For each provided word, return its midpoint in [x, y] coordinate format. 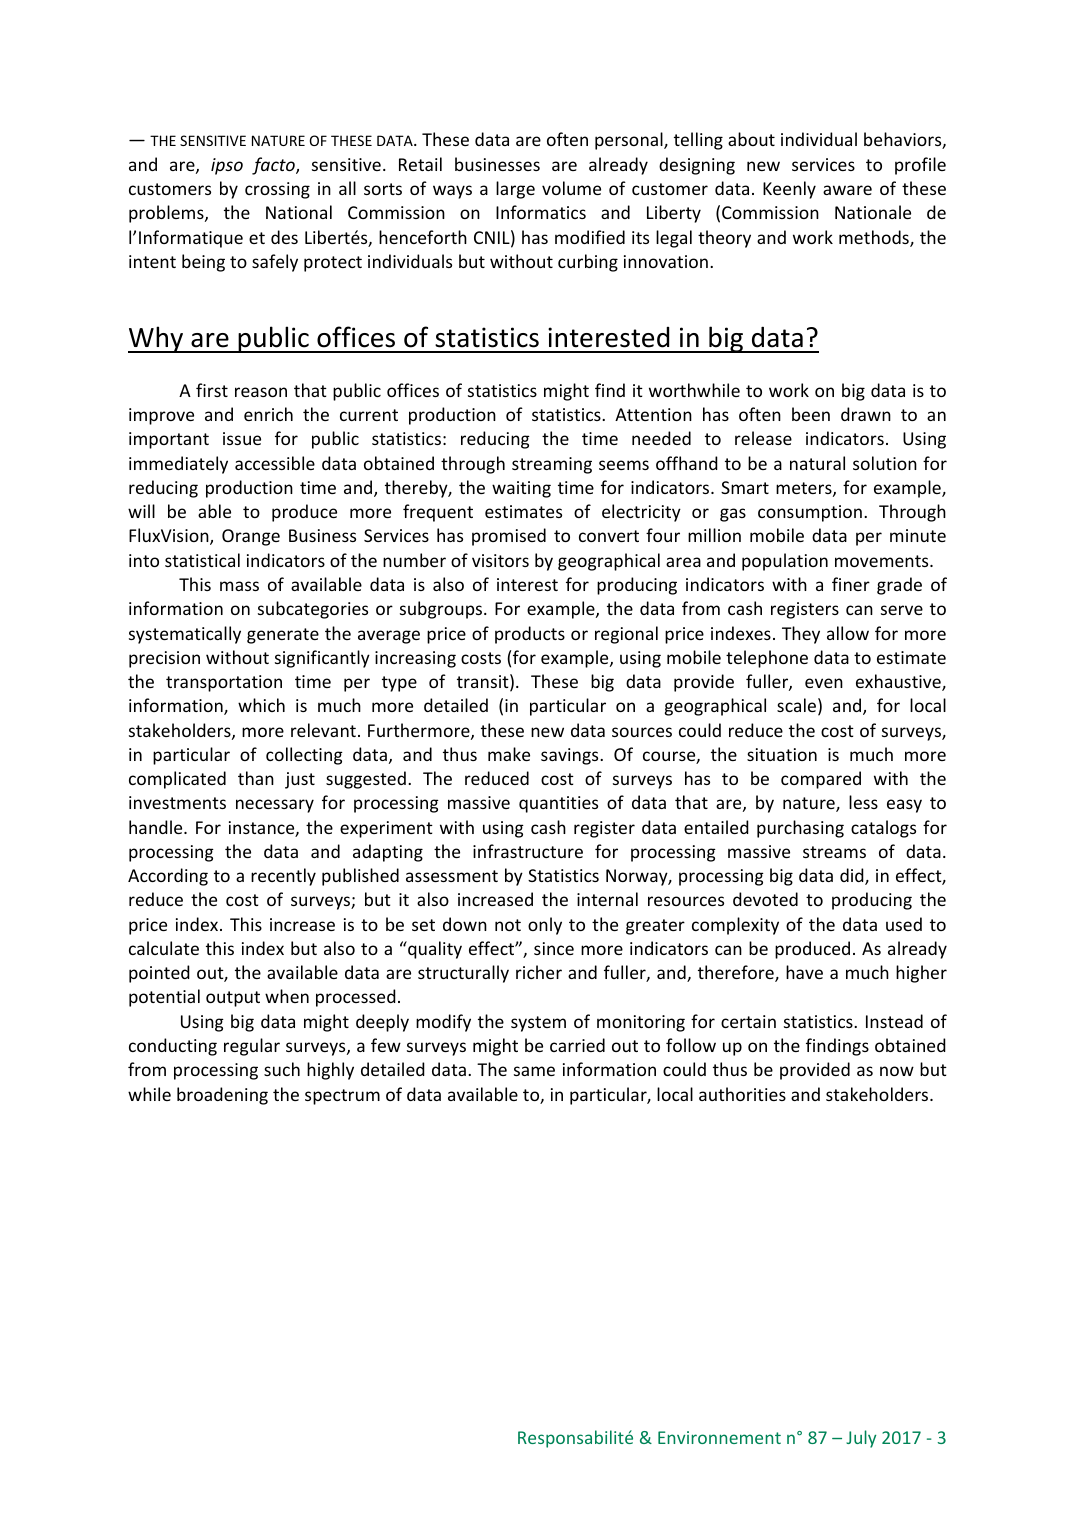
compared [821, 780]
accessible [275, 463]
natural [817, 463]
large [515, 190]
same [534, 1071]
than [256, 778]
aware [847, 190]
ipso [227, 166]
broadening [222, 1096]
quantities [558, 804]
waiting [521, 489]
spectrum [342, 1097]
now [897, 1071]
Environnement [719, 1437]
